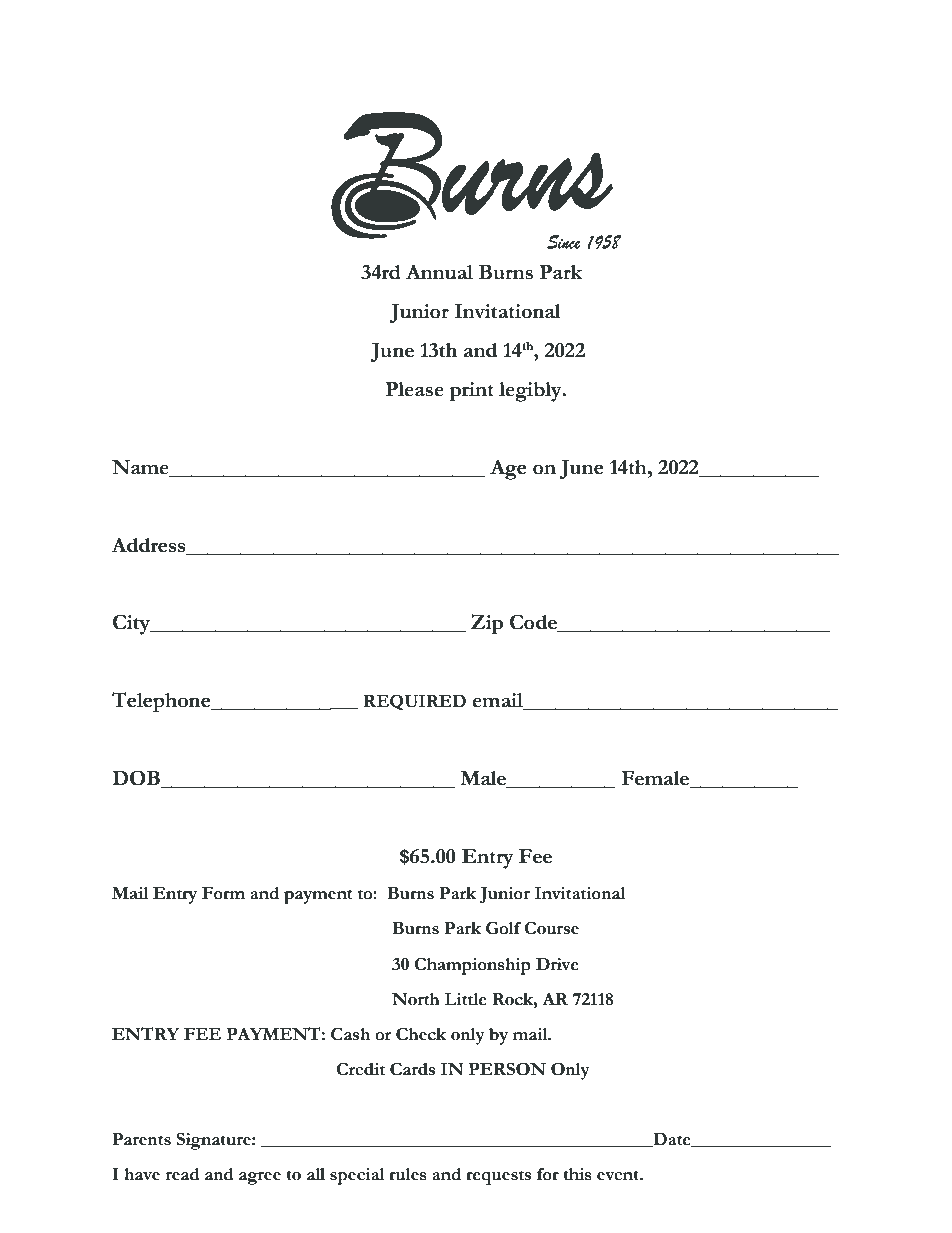 This screenshot has width=952, height=1233. I want to click on Drive, so click(557, 964).
